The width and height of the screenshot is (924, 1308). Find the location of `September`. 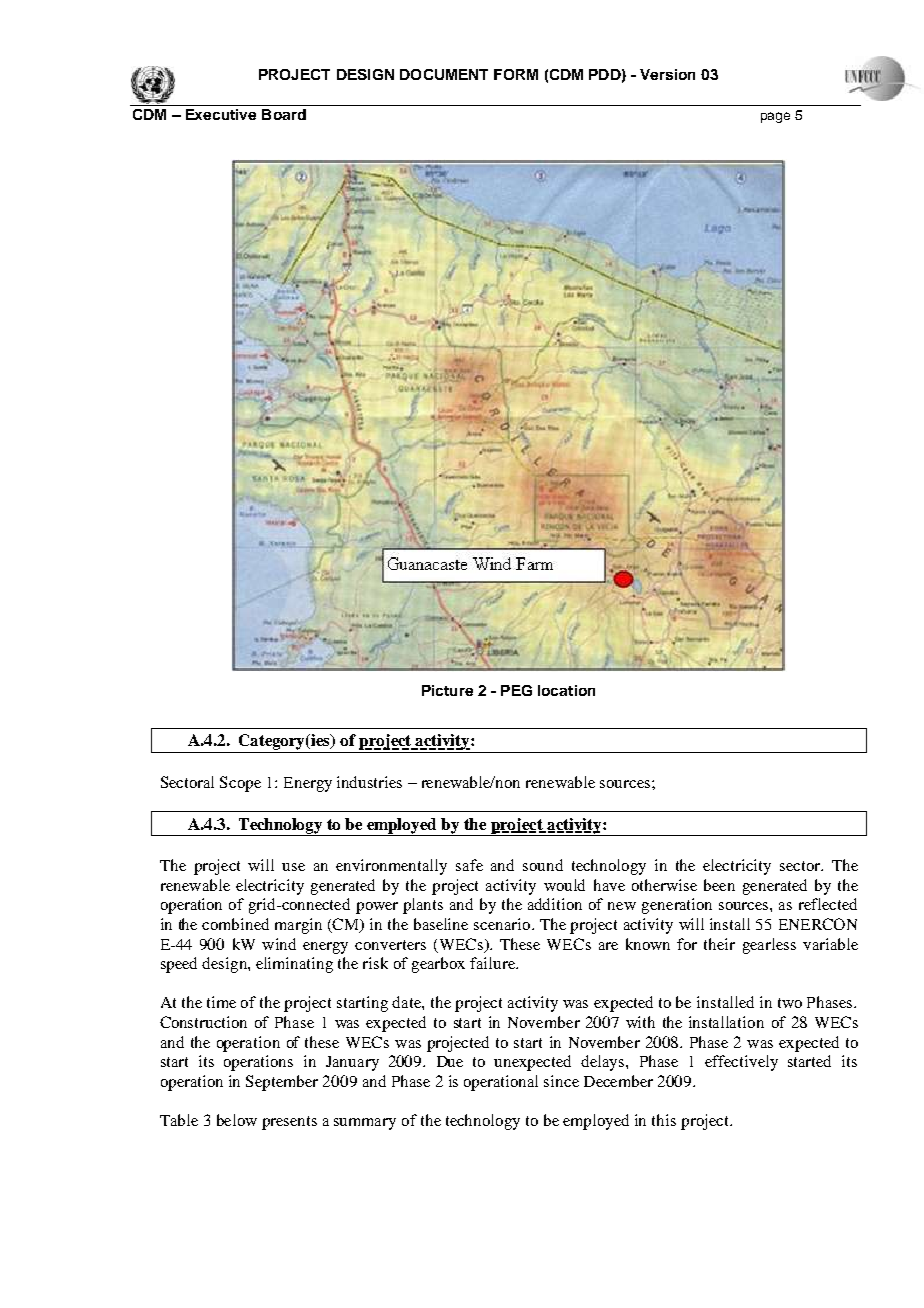

September is located at coordinates (282, 1083).
